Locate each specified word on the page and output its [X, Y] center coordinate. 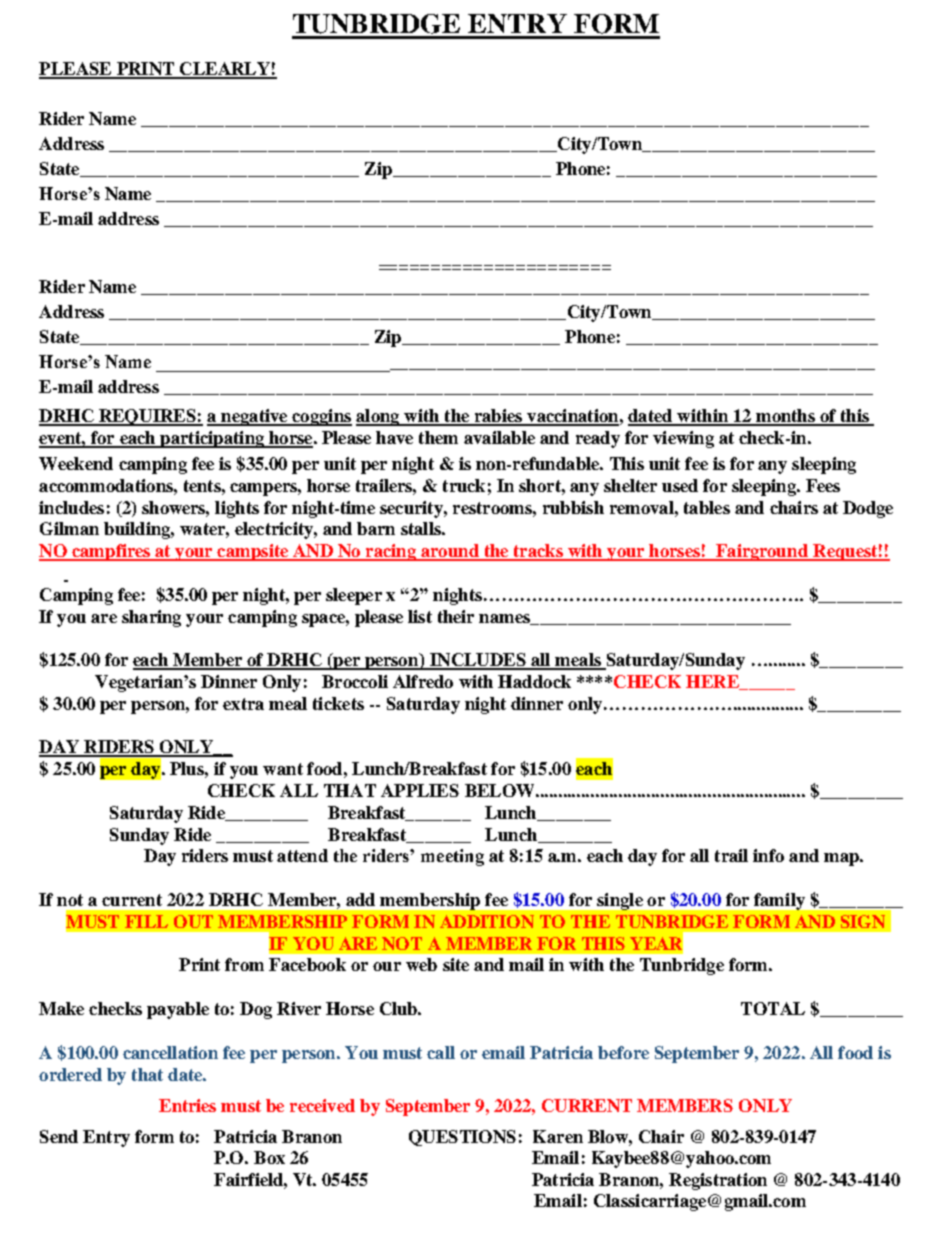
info [768, 855]
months [785, 417]
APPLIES [420, 790]
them [438, 437]
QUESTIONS [462, 1138]
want [283, 769]
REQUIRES [147, 417]
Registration [718, 1181]
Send [59, 1136]
